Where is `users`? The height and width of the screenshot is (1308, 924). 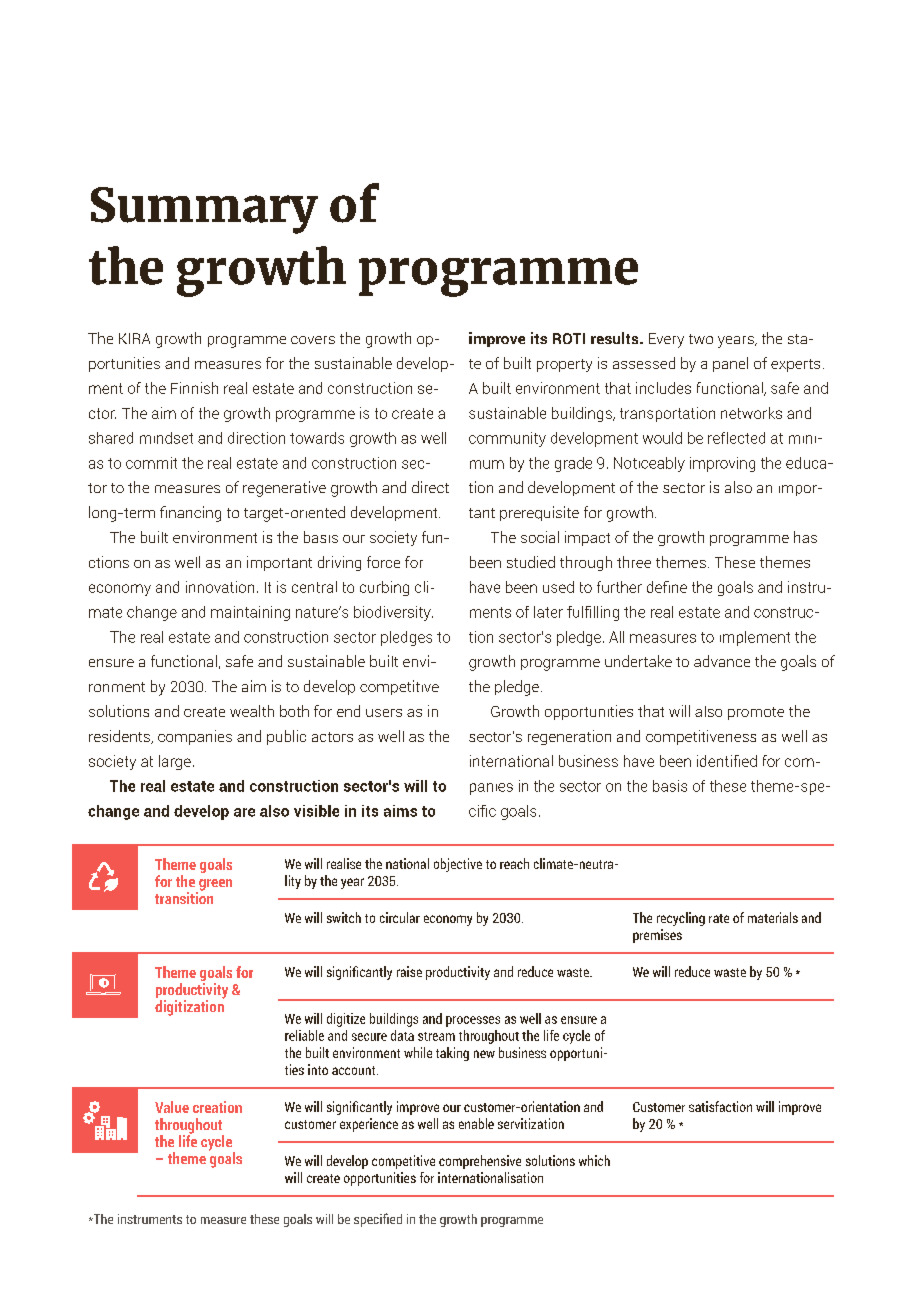
users is located at coordinates (384, 713).
